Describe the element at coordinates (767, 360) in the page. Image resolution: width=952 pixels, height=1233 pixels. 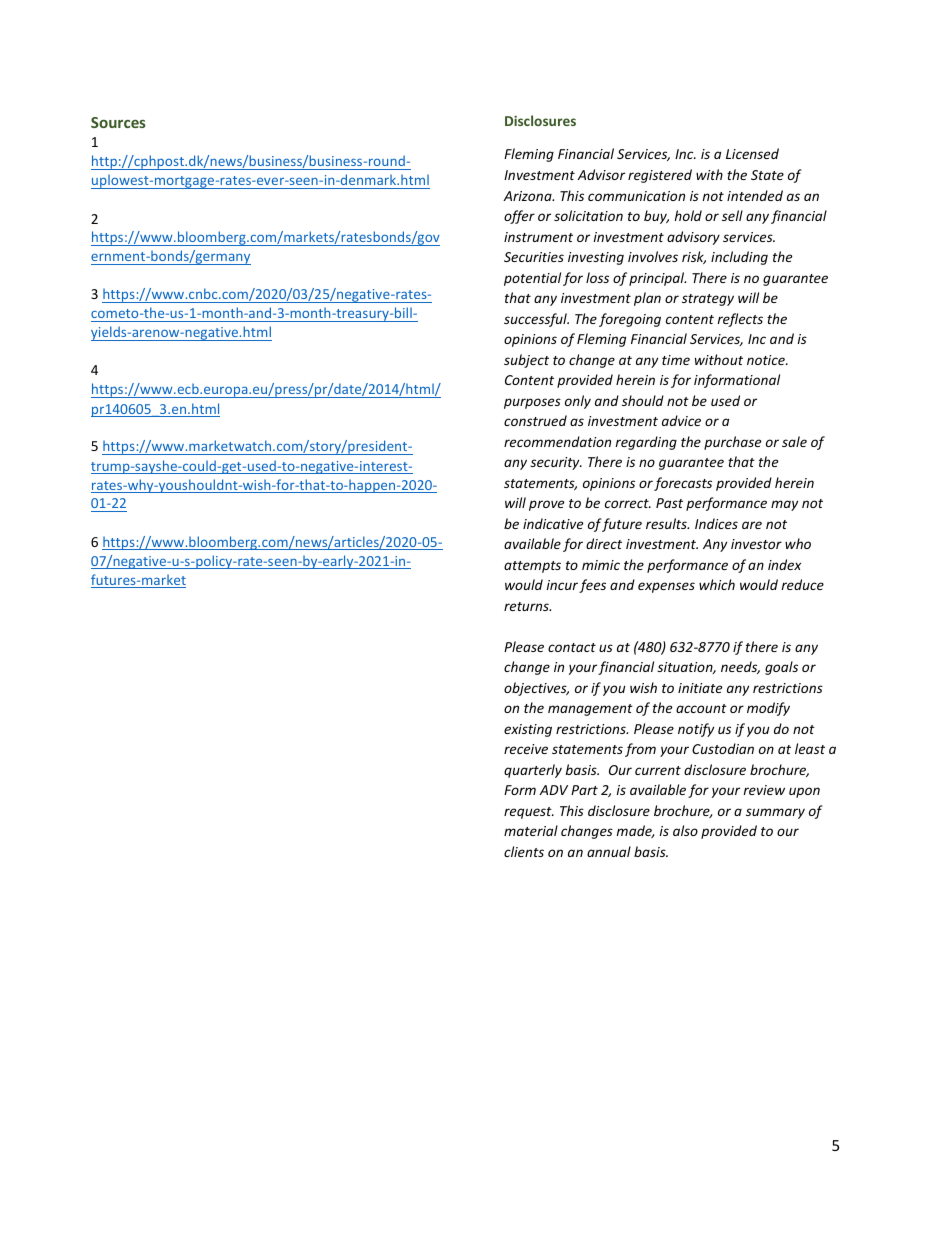
I see `notice` at that location.
